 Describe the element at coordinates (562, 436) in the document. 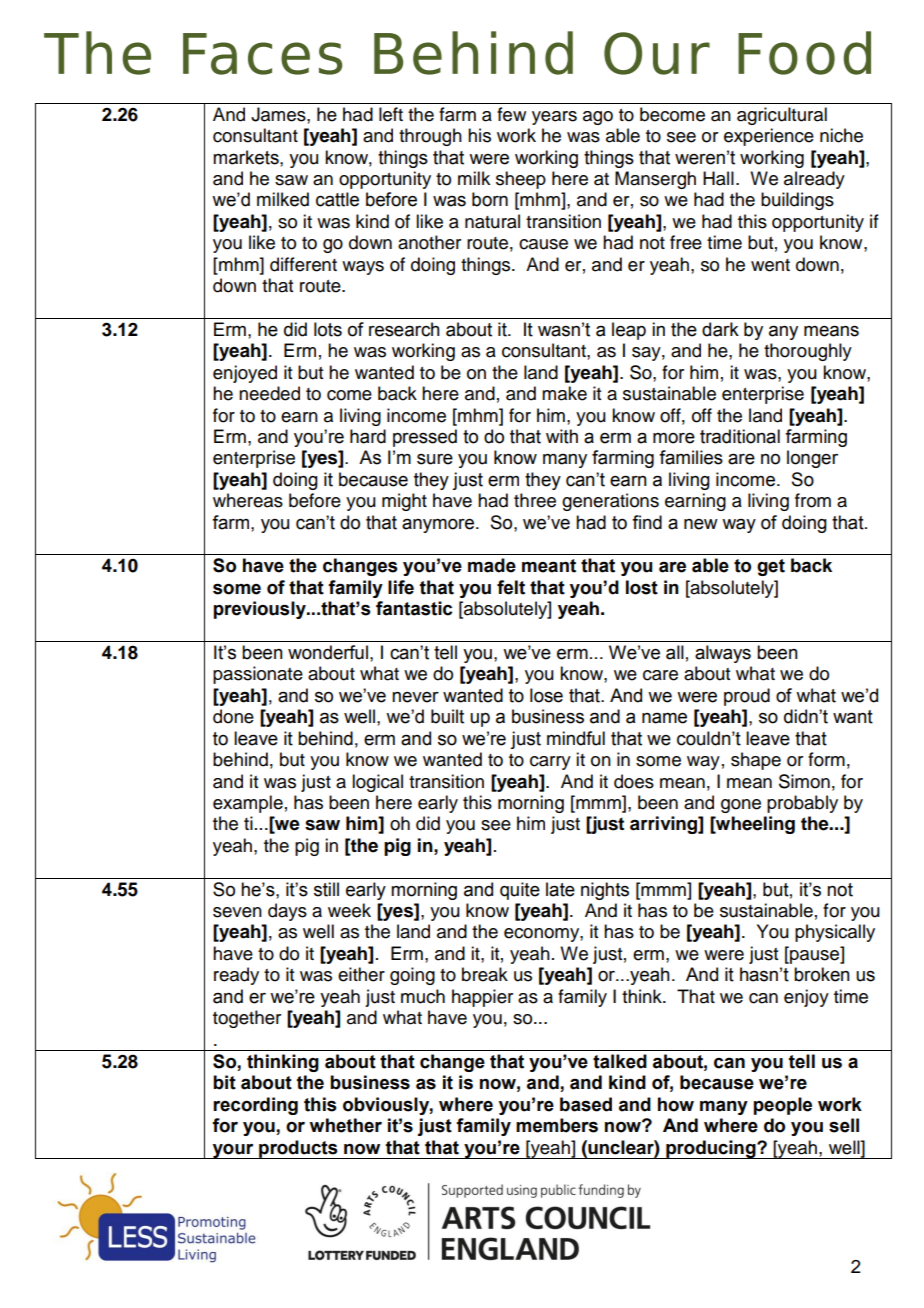

I see `with` at that location.
